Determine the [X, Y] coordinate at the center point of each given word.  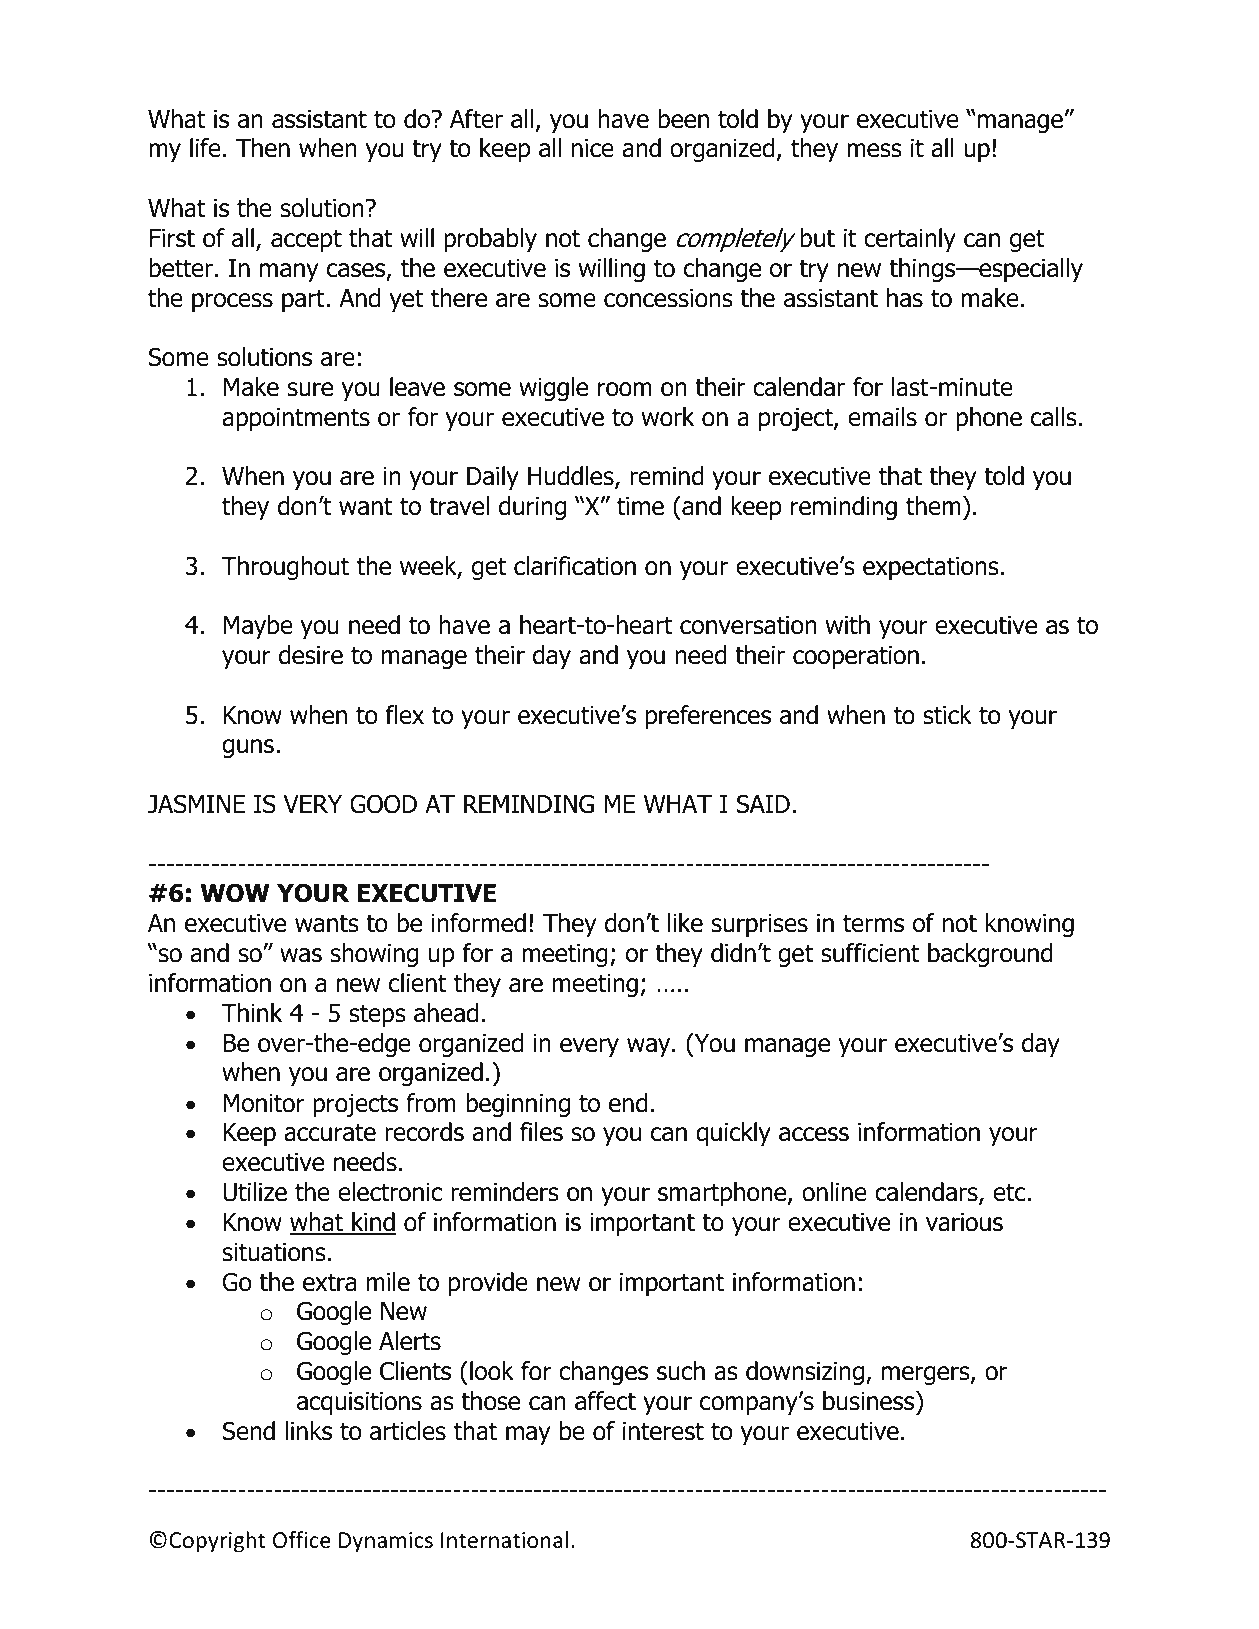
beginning [518, 1105]
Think [252, 1012]
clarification [575, 566]
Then [263, 148]
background [990, 955]
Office [302, 1540]
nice [593, 148]
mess [874, 150]
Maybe [258, 627]
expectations [931, 568]
